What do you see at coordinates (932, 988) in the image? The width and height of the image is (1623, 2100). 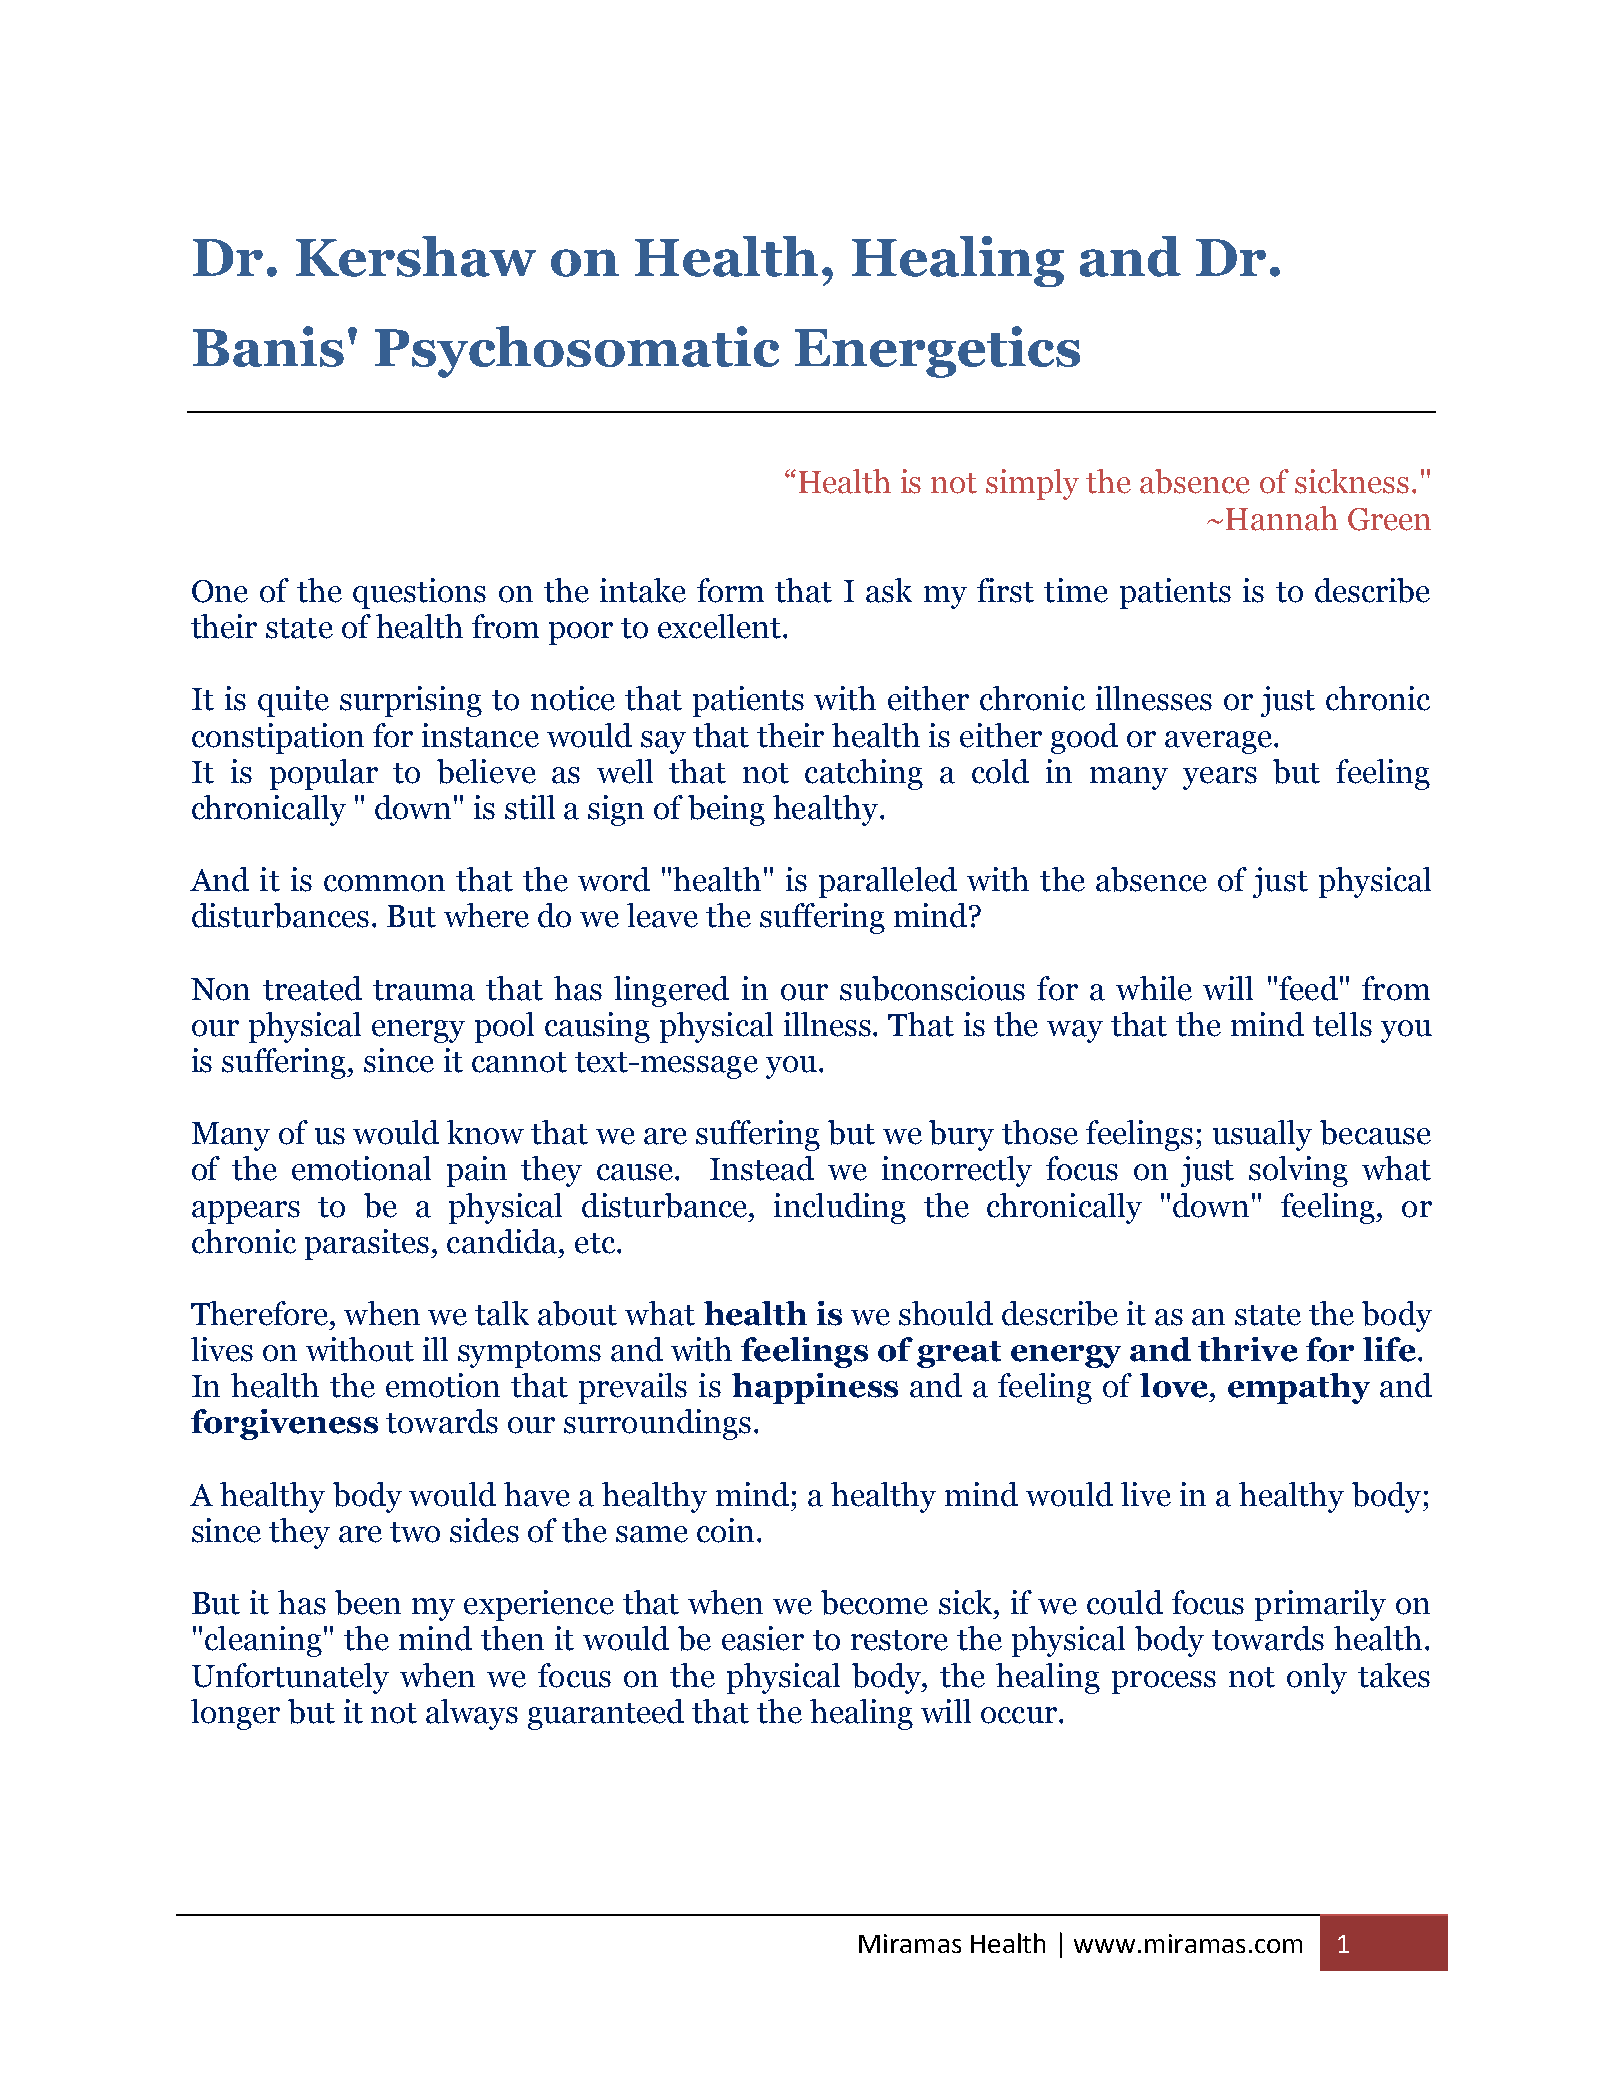 I see `subconscious` at bounding box center [932, 988].
